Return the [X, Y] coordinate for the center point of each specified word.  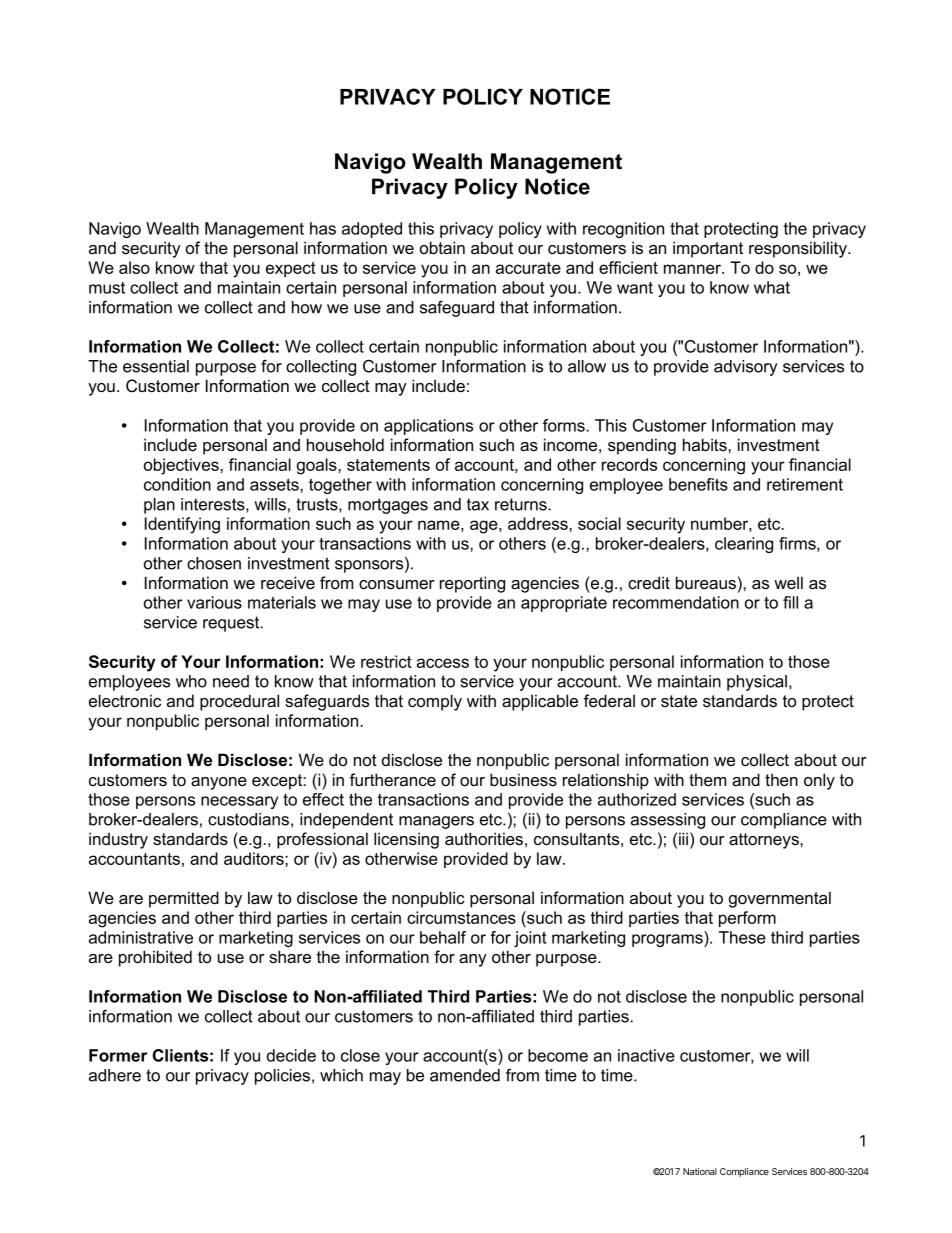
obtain [442, 247]
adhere [115, 1075]
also [134, 267]
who [191, 681]
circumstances [461, 917]
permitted [184, 899]
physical [757, 683]
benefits [698, 484]
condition [177, 484]
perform [747, 919]
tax [478, 504]
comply [435, 702]
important [708, 249]
